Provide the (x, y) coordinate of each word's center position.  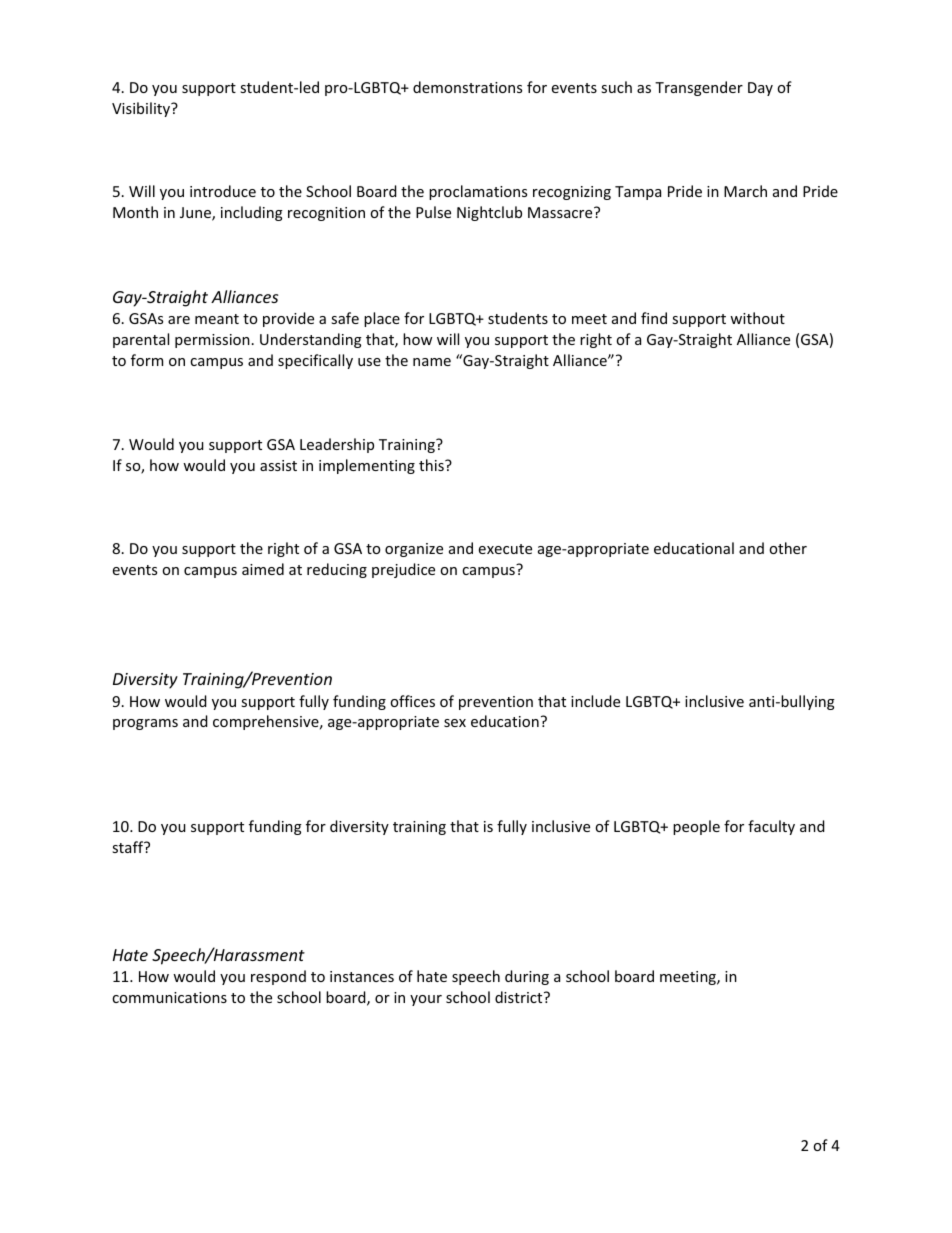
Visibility (142, 109)
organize (414, 550)
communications (169, 997)
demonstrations (467, 87)
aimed (263, 569)
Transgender (699, 88)
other (788, 548)
